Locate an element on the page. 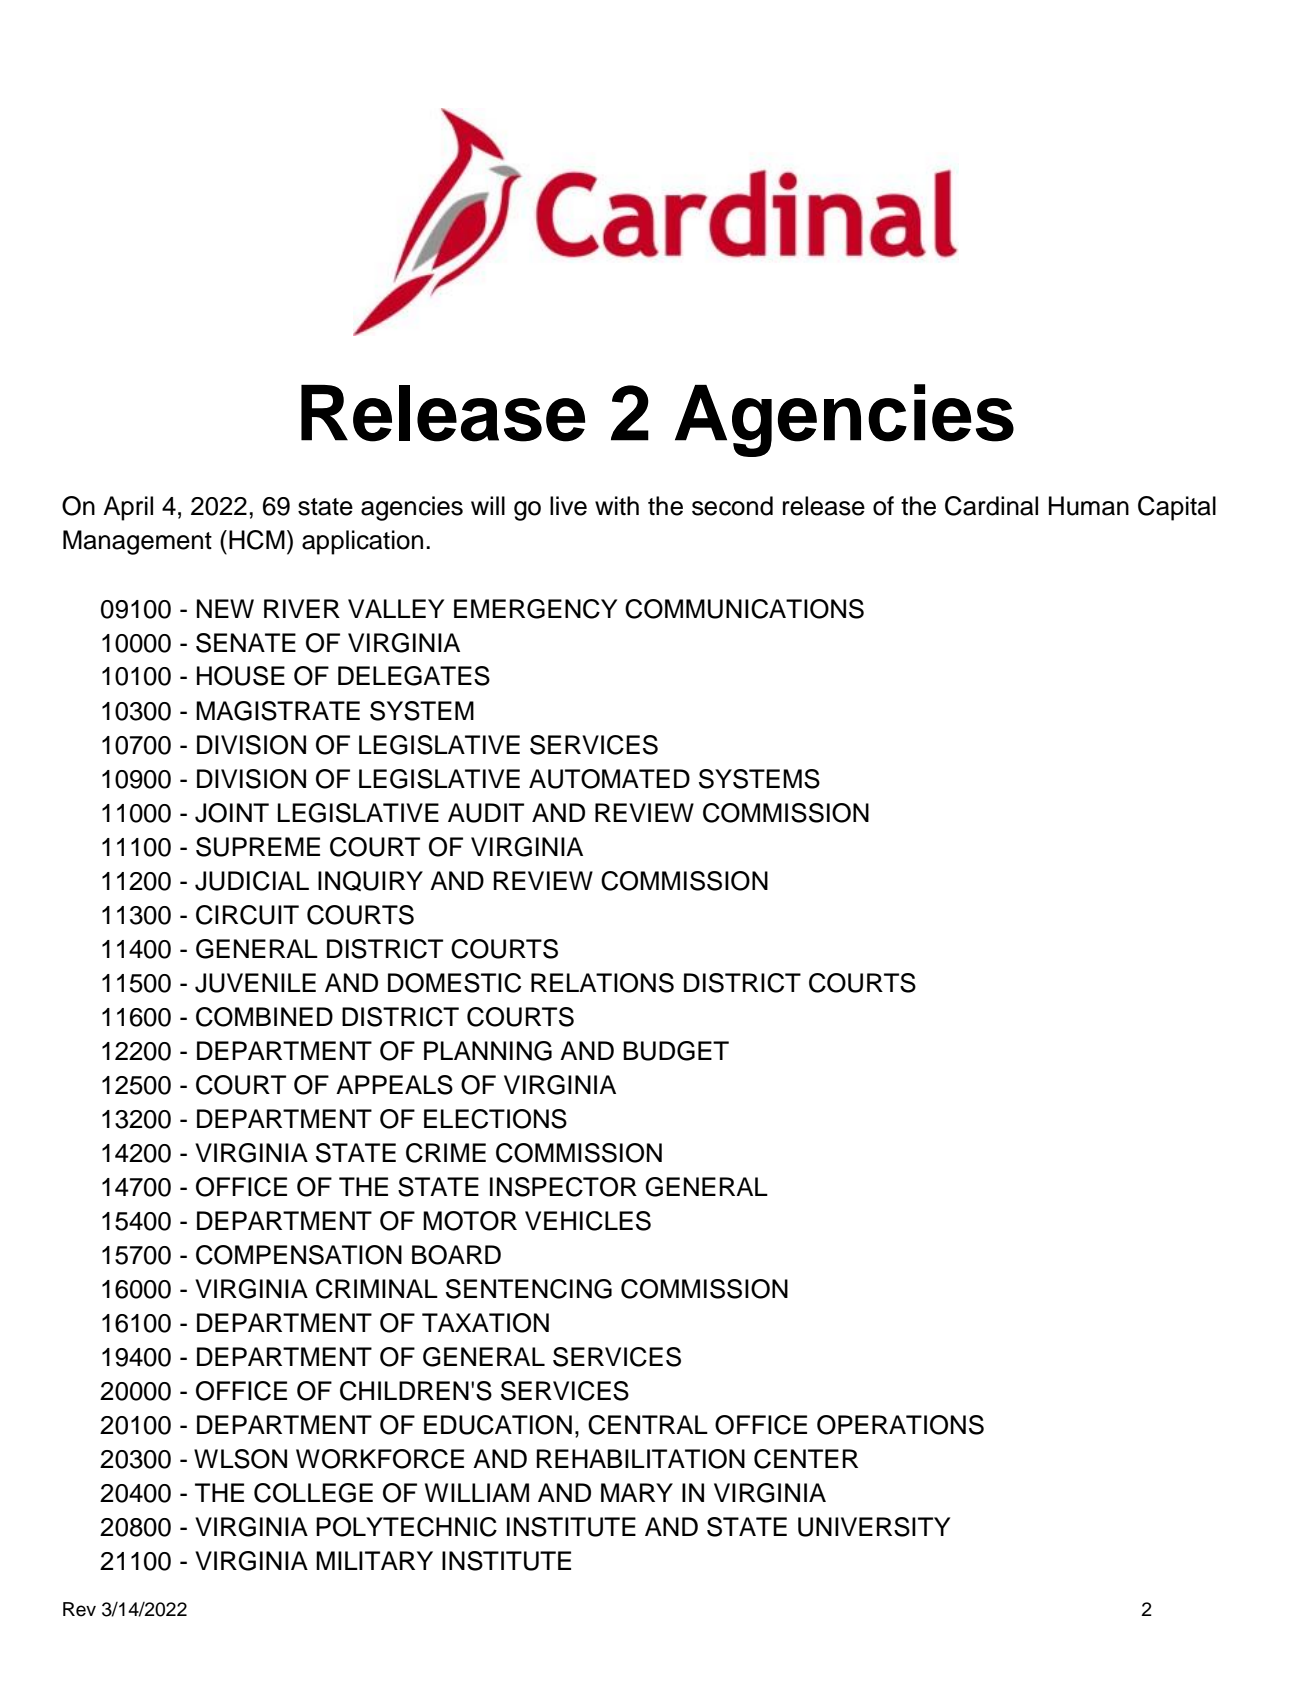 The image size is (1312, 1698). with is located at coordinates (617, 505).
